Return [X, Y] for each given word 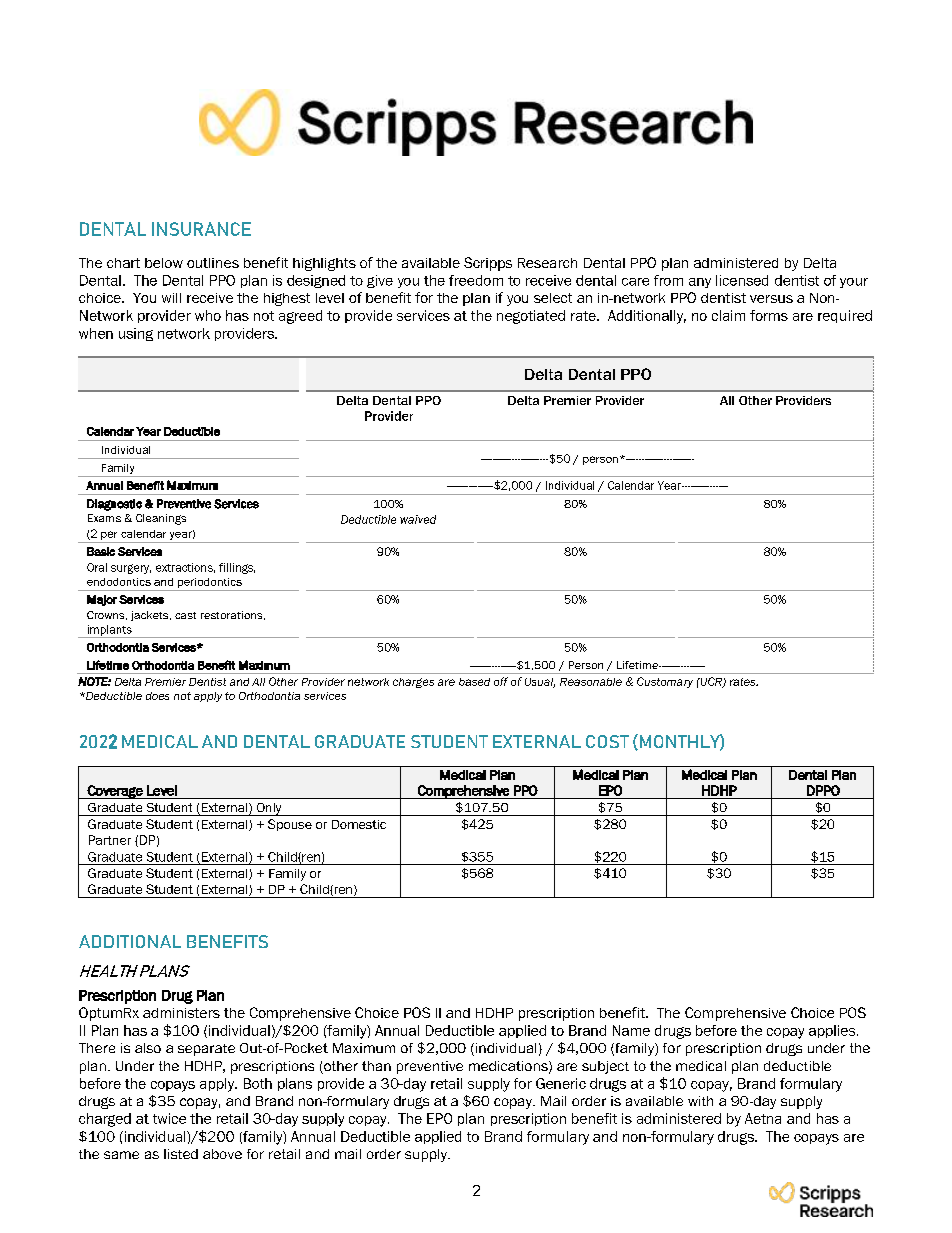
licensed [742, 280]
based [474, 682]
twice [169, 1118]
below [164, 263]
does [157, 696]
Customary [665, 682]
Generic [561, 1083]
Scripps [488, 264]
